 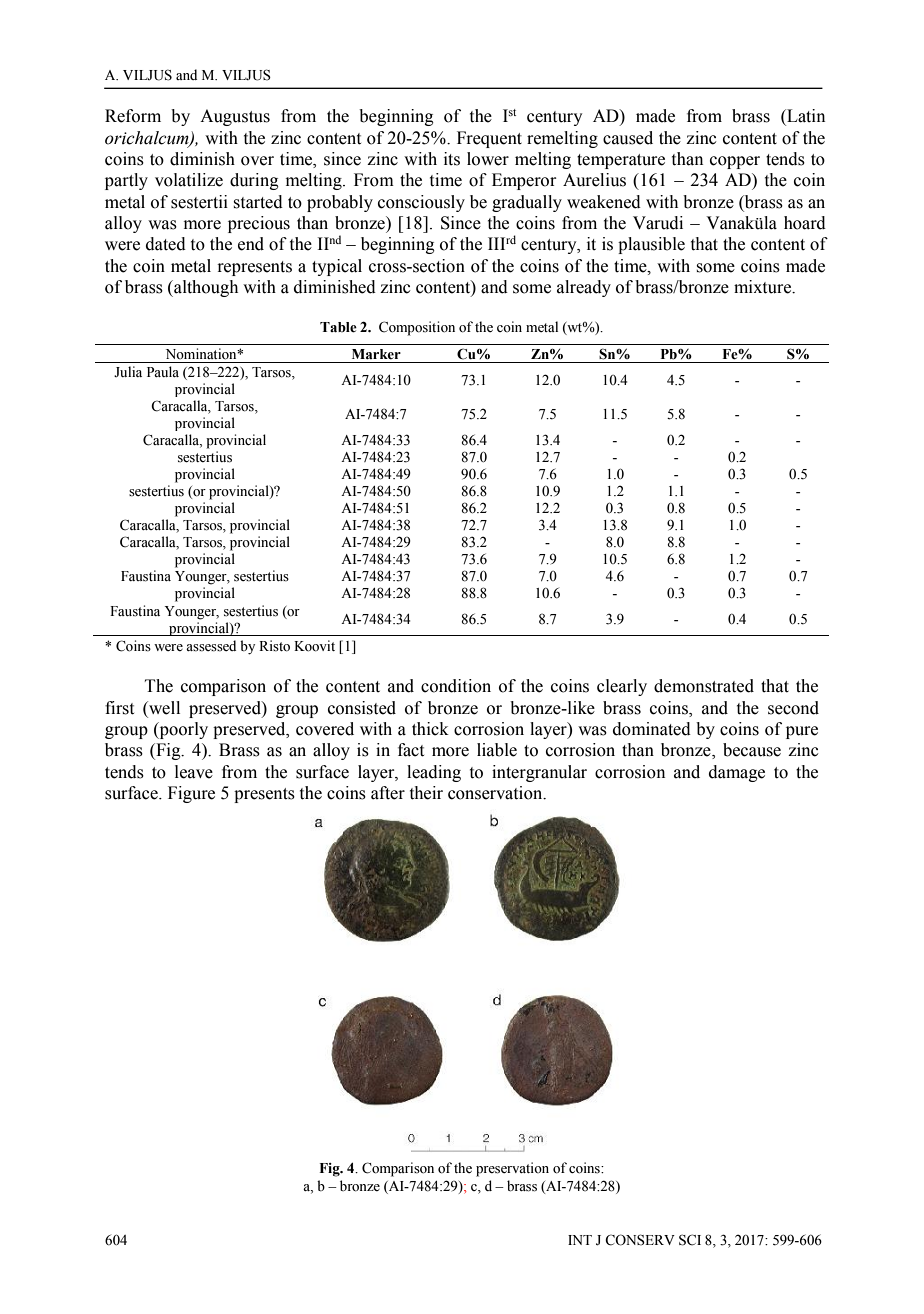 What do you see at coordinates (805, 116) in the page?
I see `Latin` at bounding box center [805, 116].
